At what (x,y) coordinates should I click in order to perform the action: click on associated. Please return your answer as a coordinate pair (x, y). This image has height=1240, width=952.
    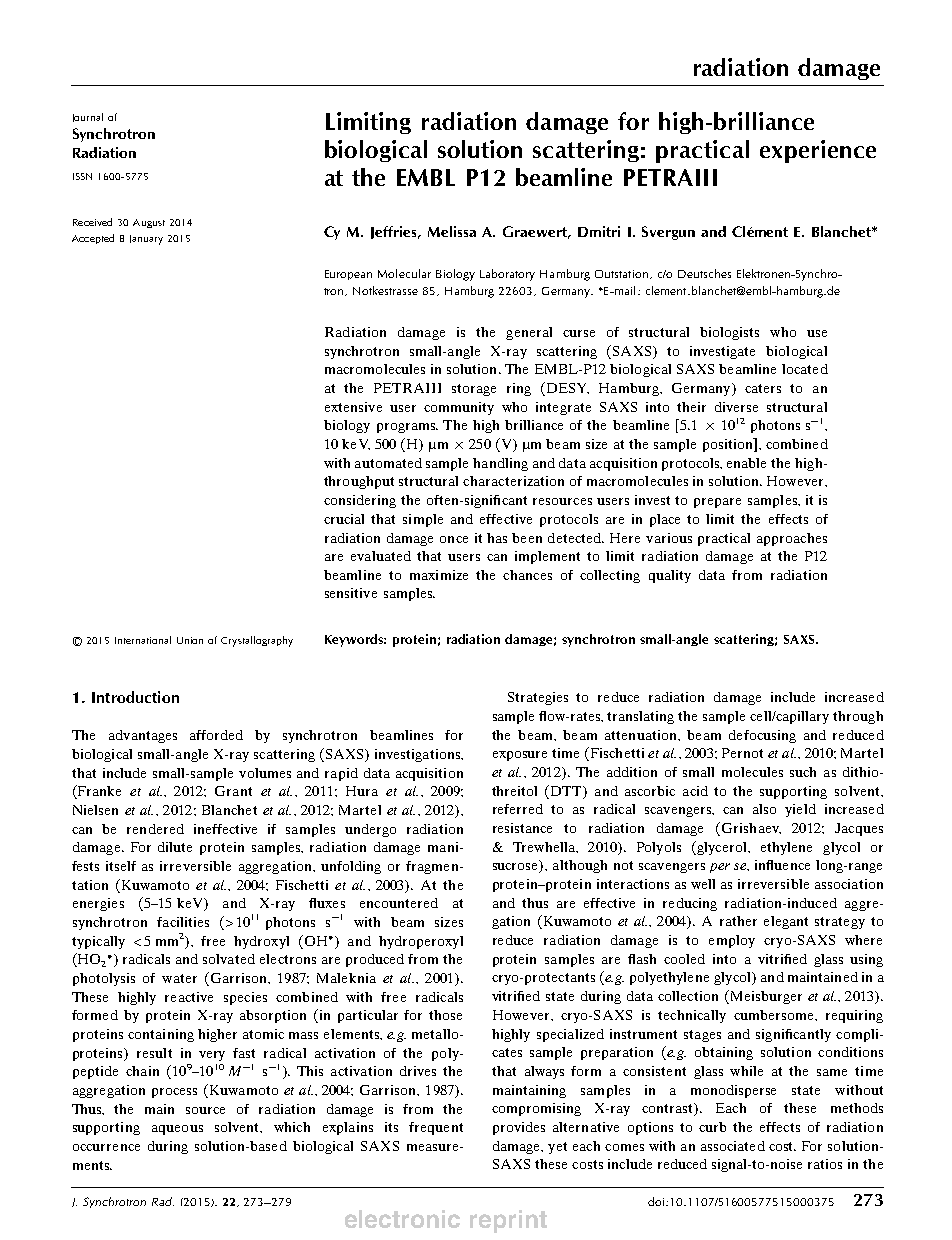
    Looking at the image, I should click on (733, 1146).
